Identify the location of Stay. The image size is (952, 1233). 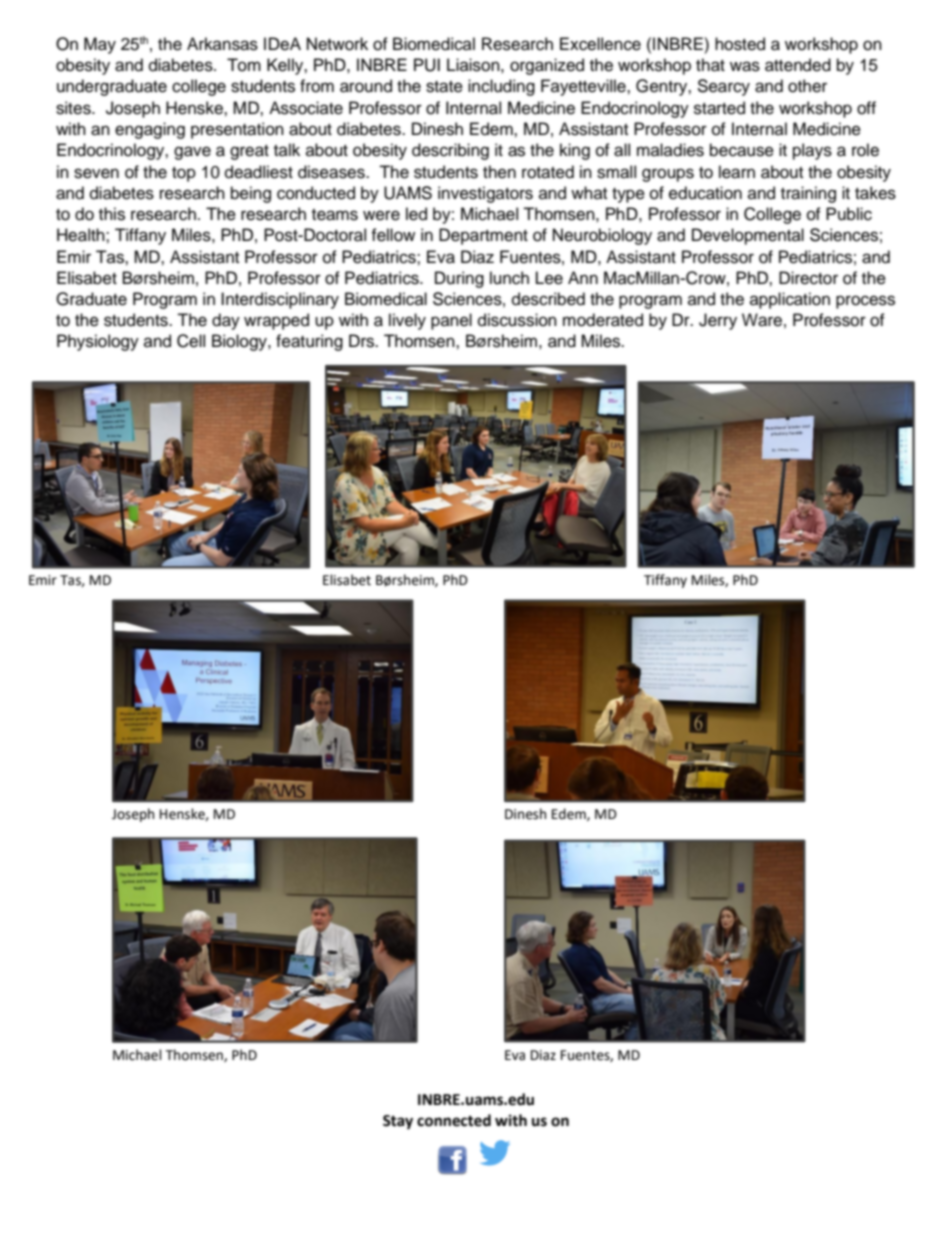
(398, 1122).
